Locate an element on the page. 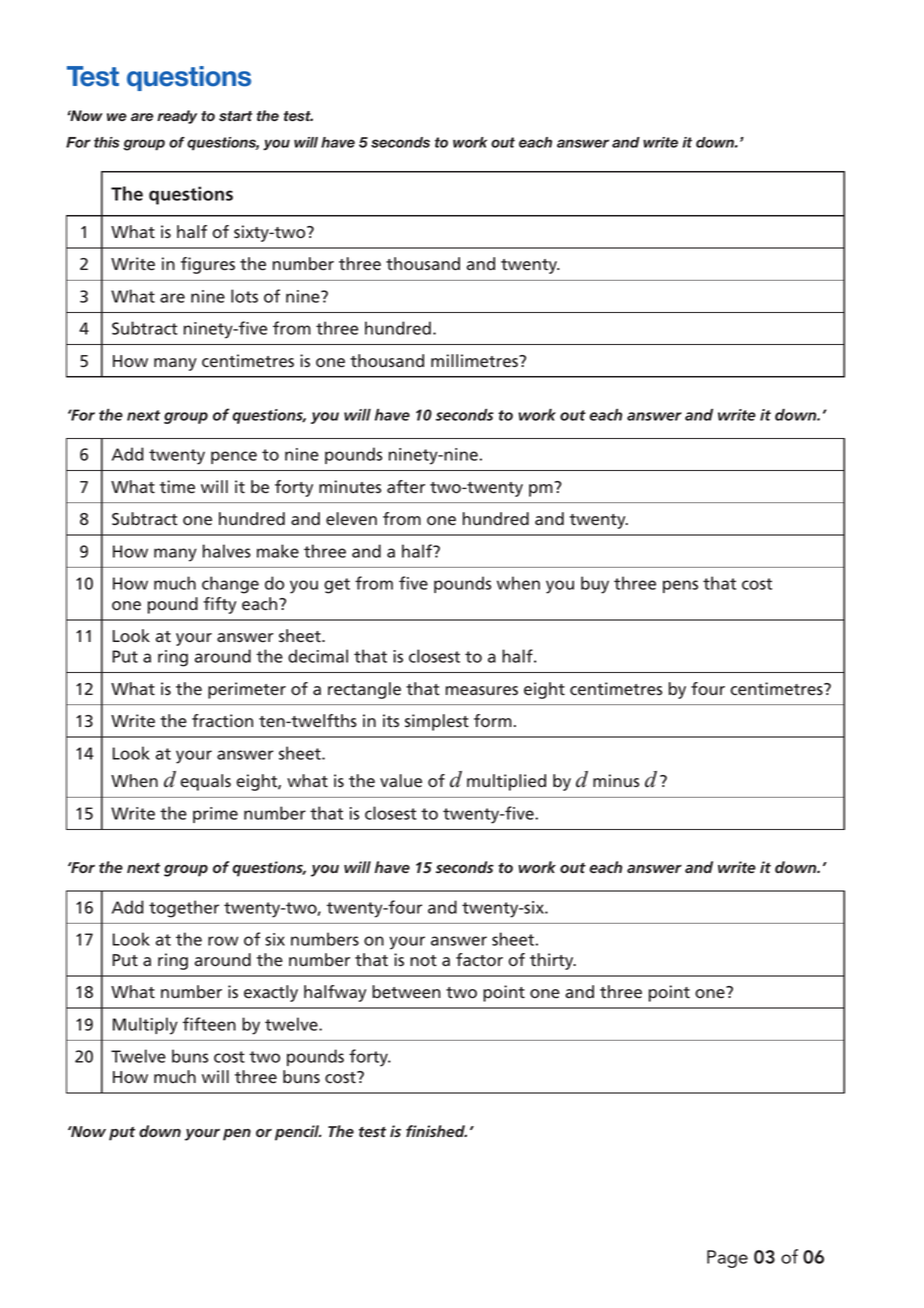  simplest is located at coordinates (437, 722).
